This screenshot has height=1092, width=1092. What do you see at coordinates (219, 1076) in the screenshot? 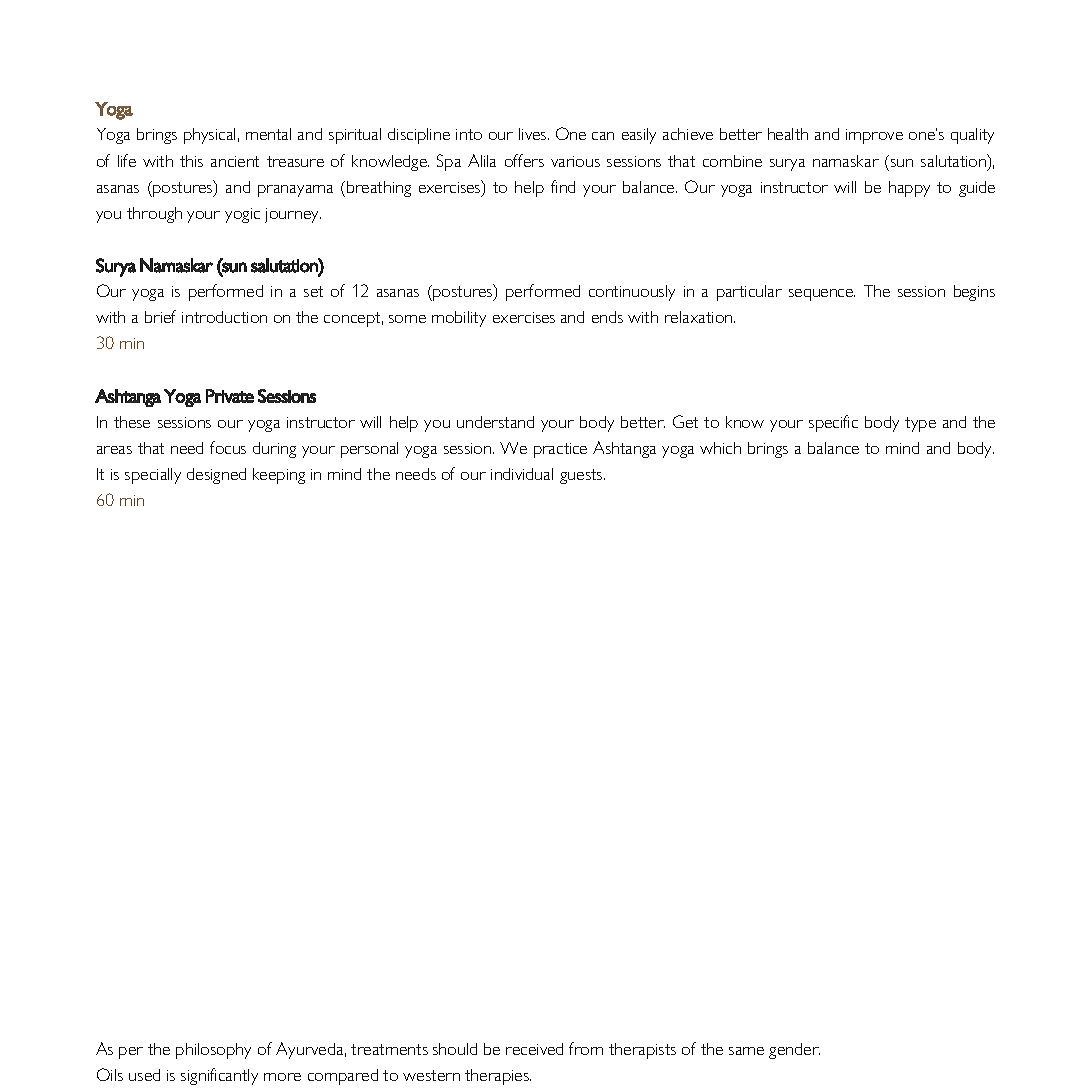
I see `significantly` at bounding box center [219, 1076].
